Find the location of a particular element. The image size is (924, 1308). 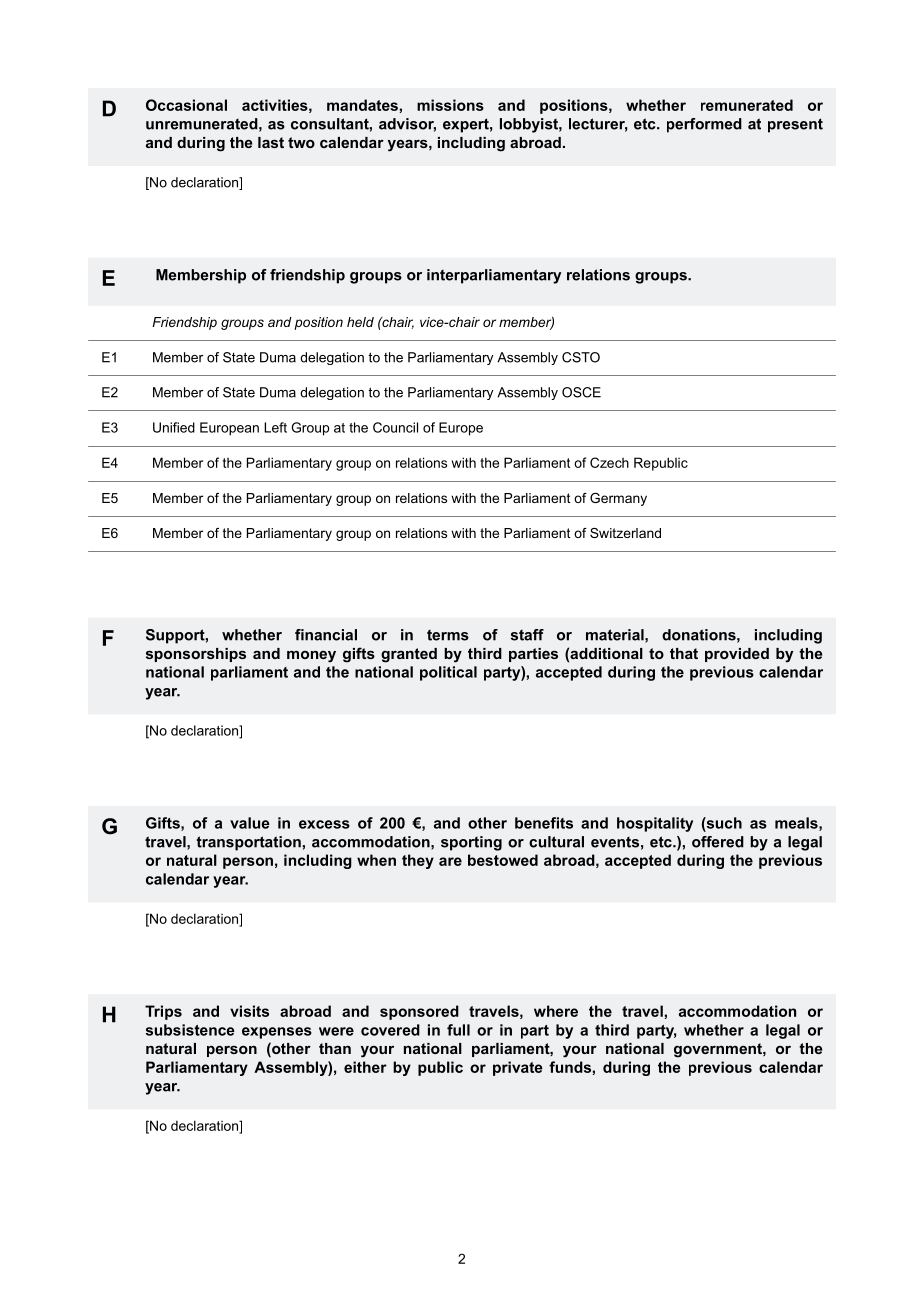

missions is located at coordinates (450, 105).
